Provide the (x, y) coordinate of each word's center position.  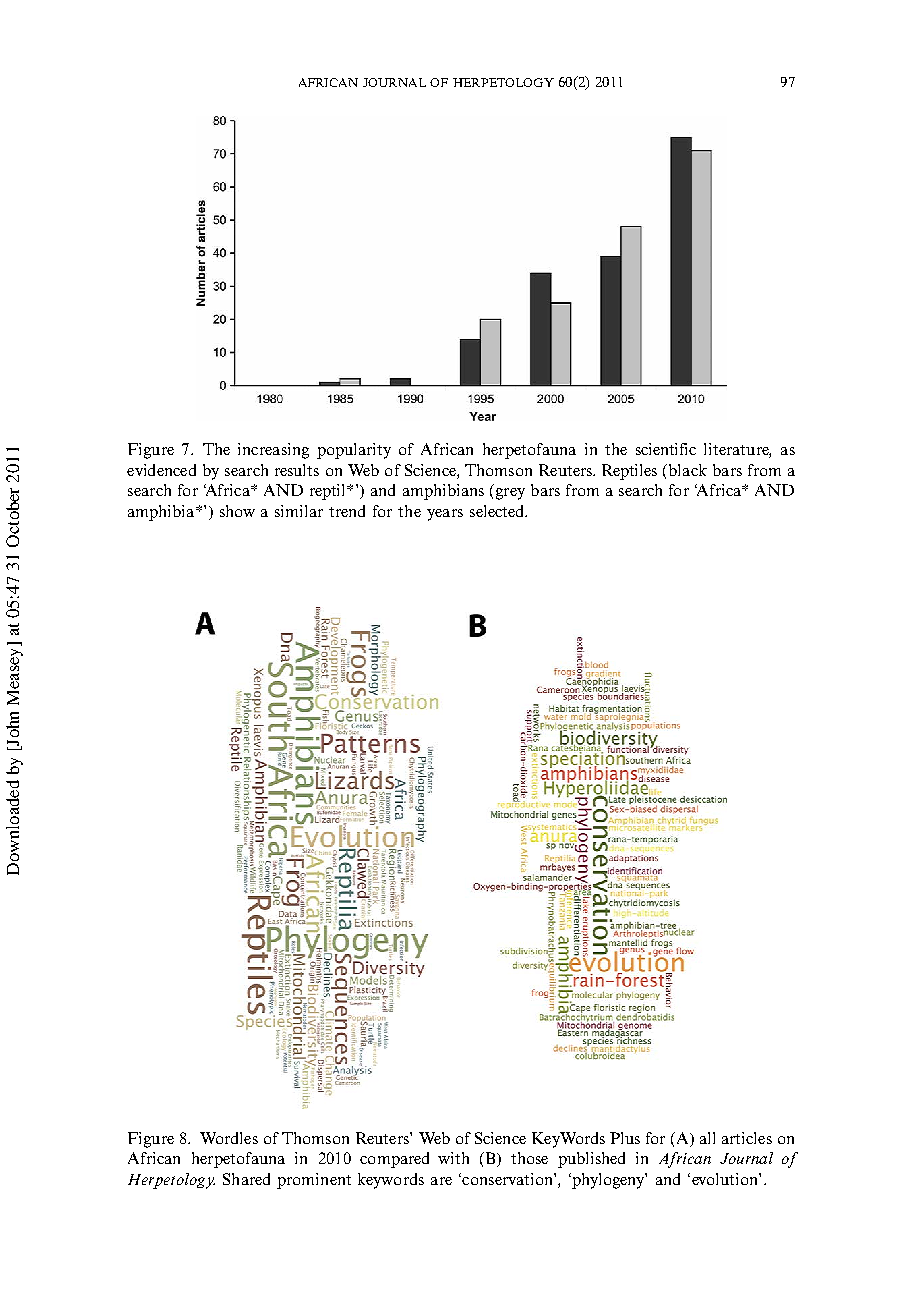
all (707, 1138)
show (237, 511)
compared (394, 1160)
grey (510, 494)
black (688, 470)
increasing (273, 451)
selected (498, 511)
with (453, 1158)
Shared (246, 1179)
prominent (314, 1181)
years (445, 515)
